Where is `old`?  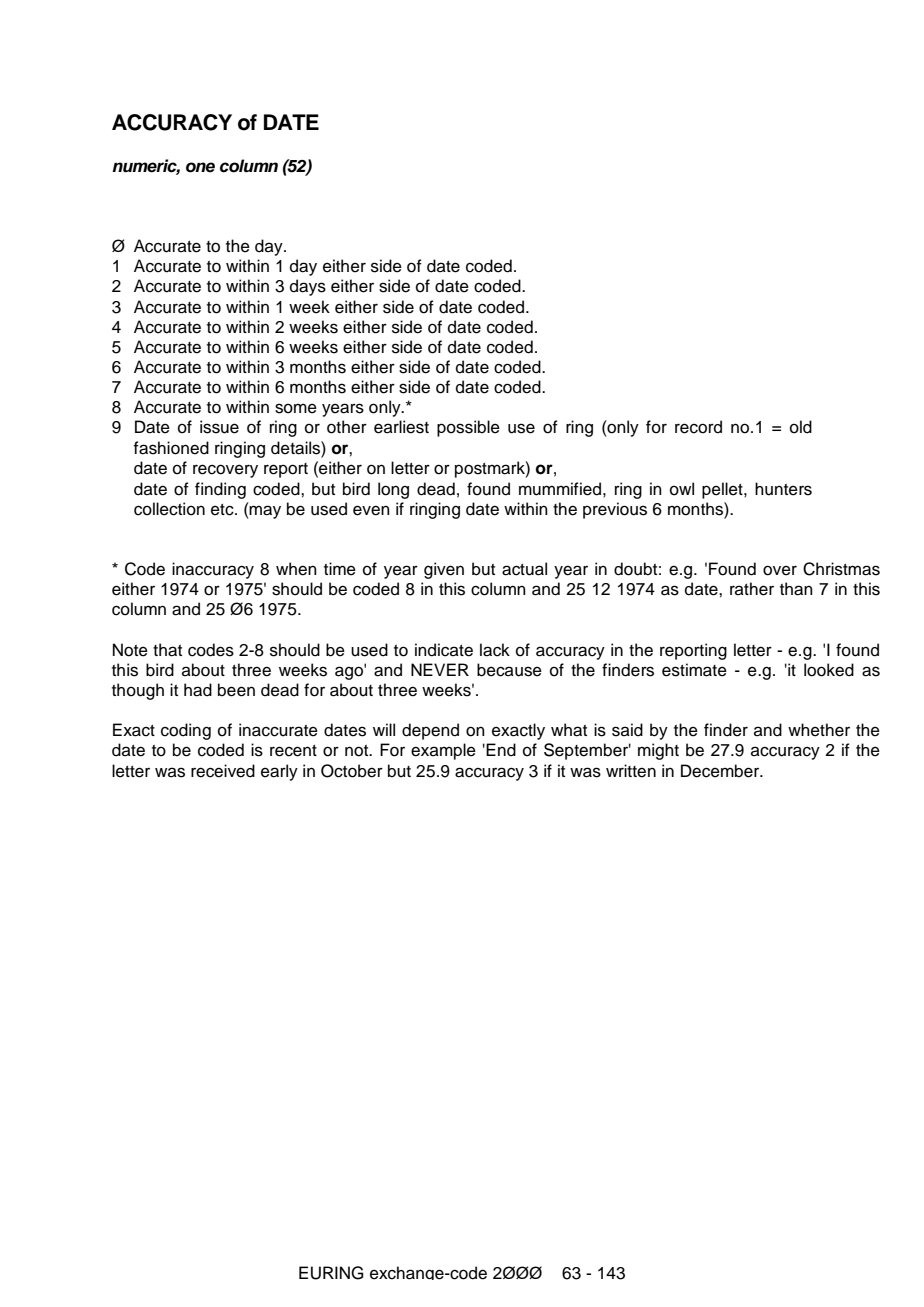
old is located at coordinates (801, 427).
